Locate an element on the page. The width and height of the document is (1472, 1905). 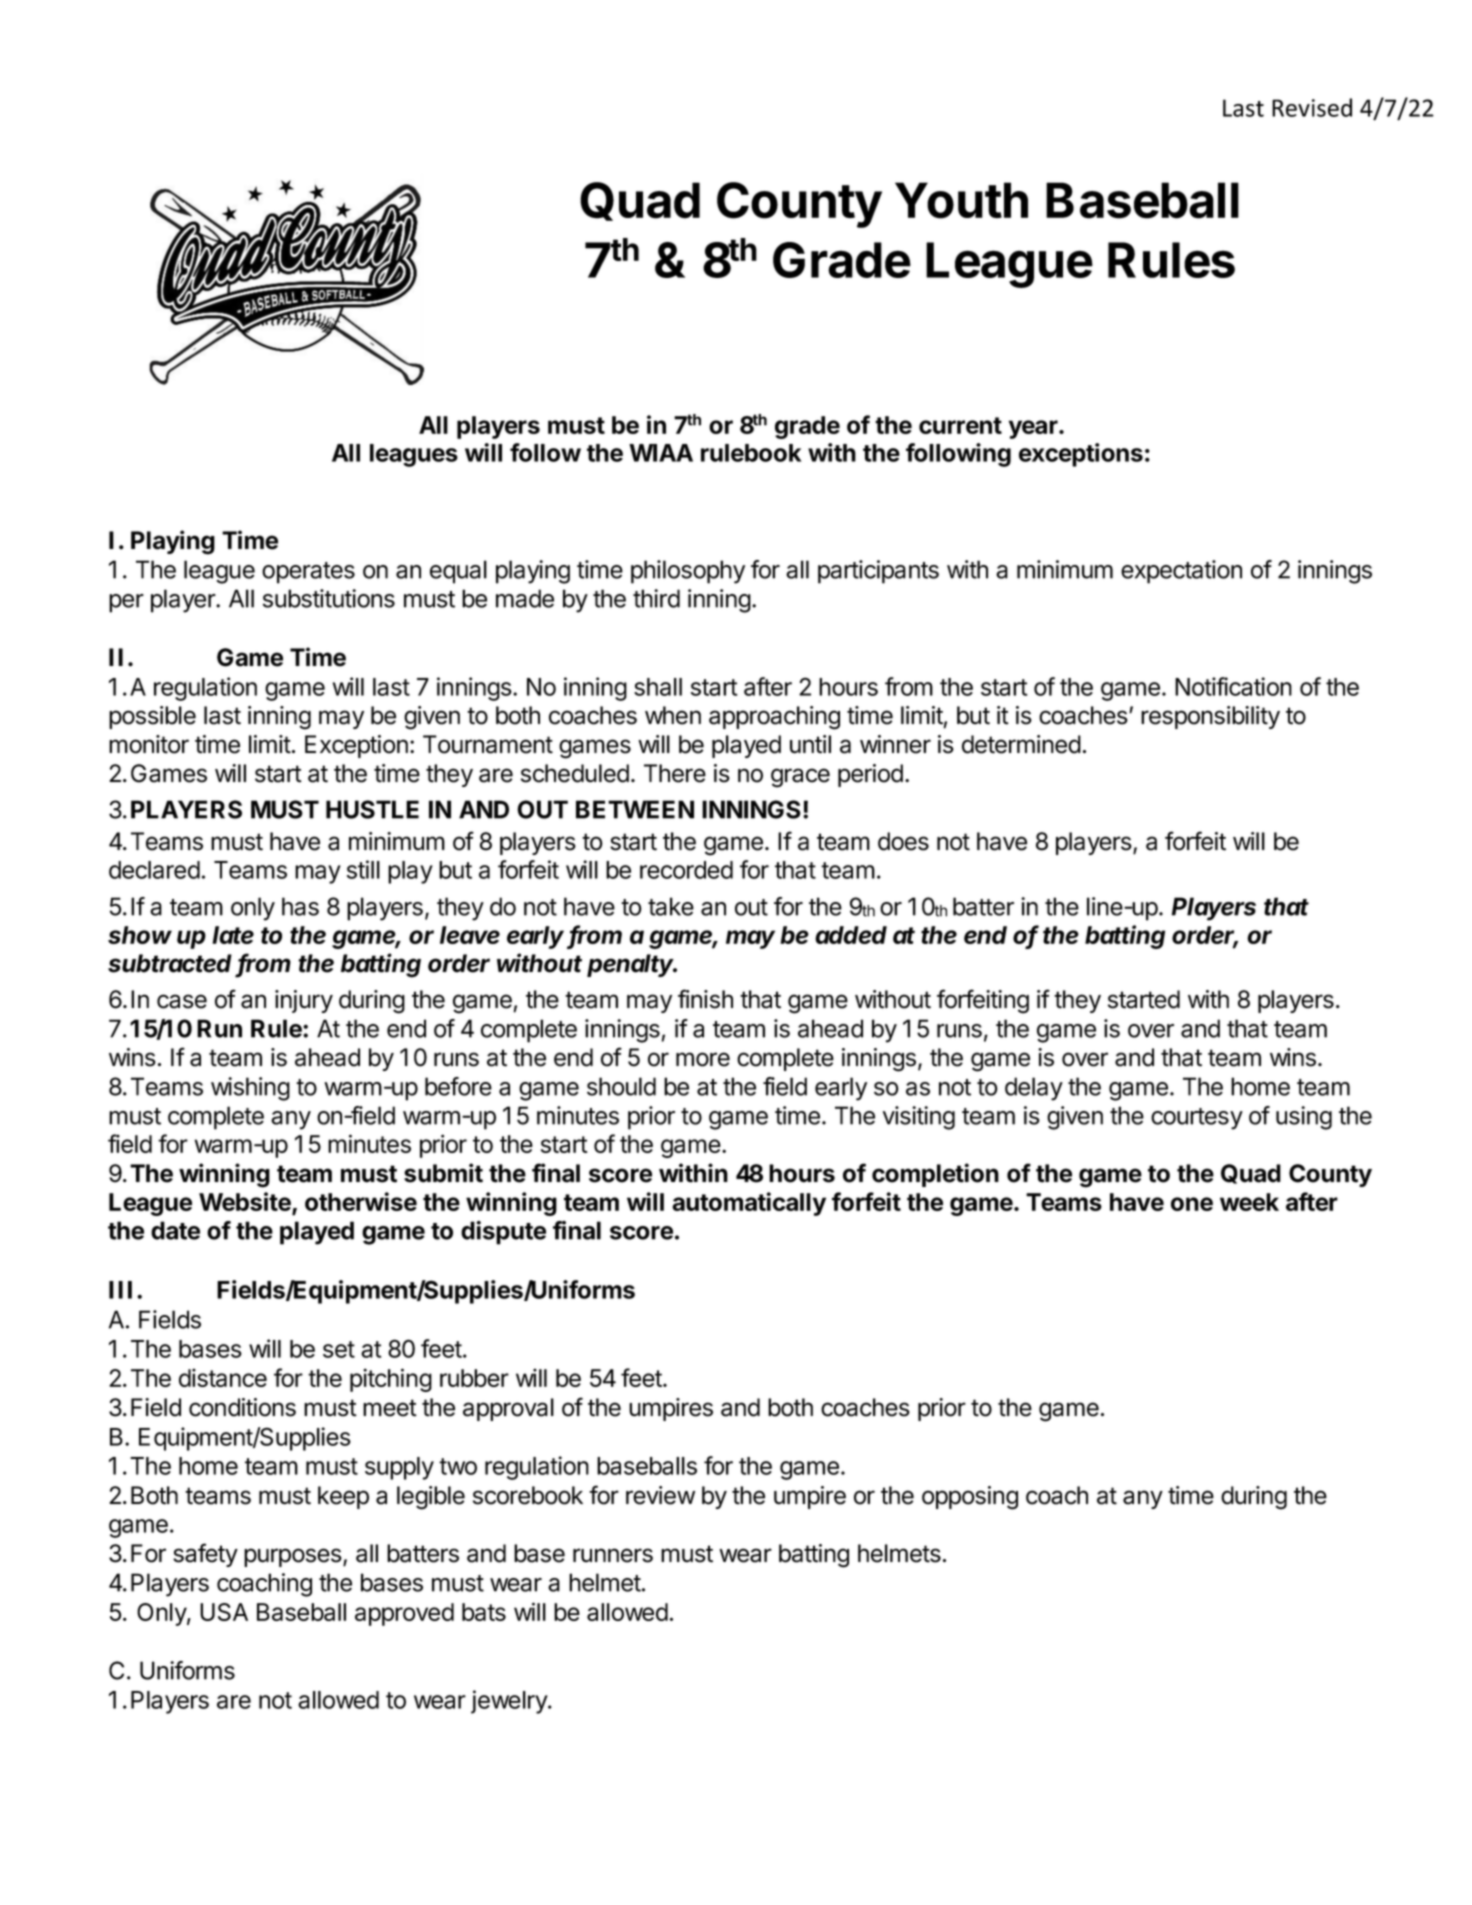
Notification is located at coordinates (1233, 686).
